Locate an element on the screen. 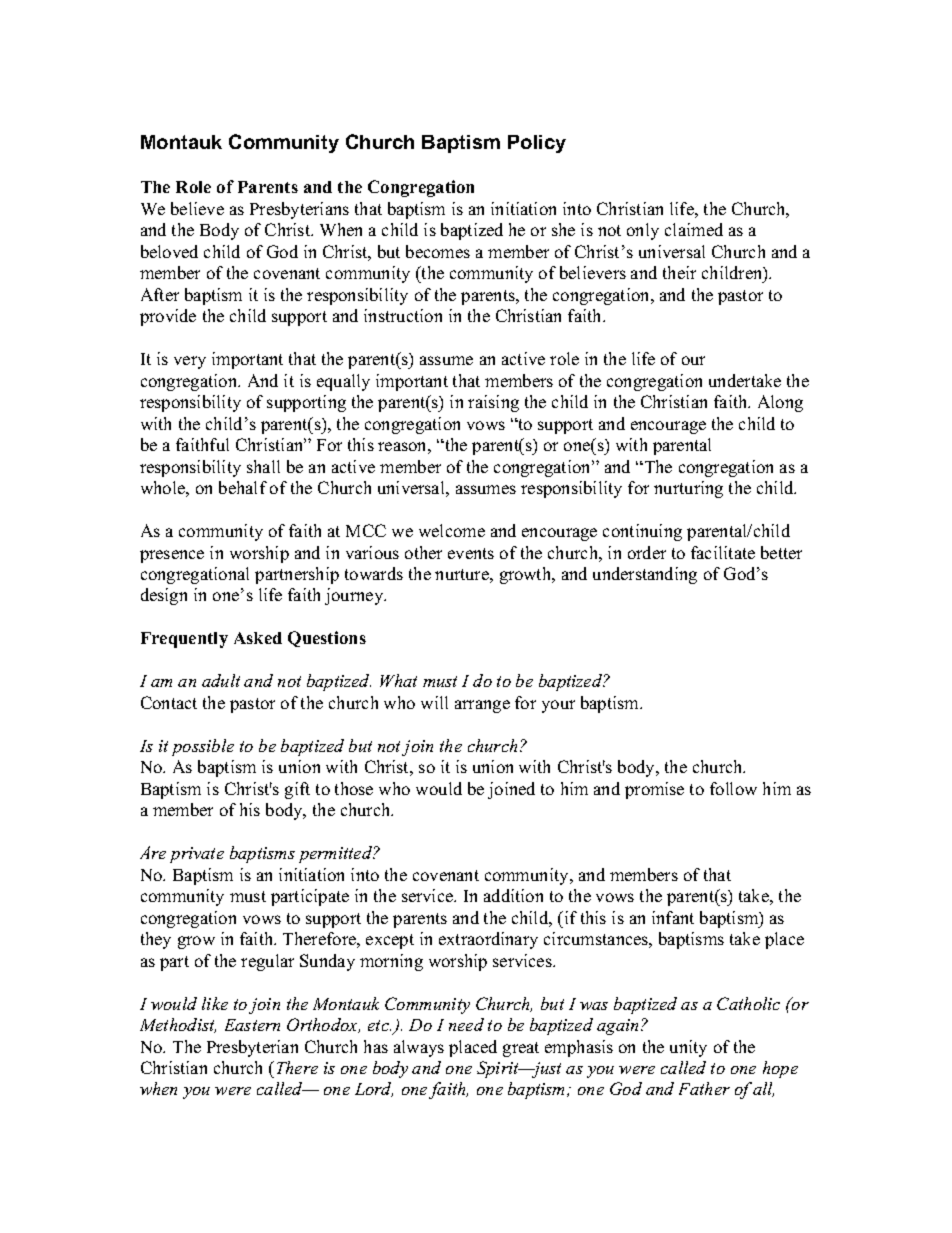 The height and width of the screenshot is (1233, 952). raising is located at coordinates (493, 403).
